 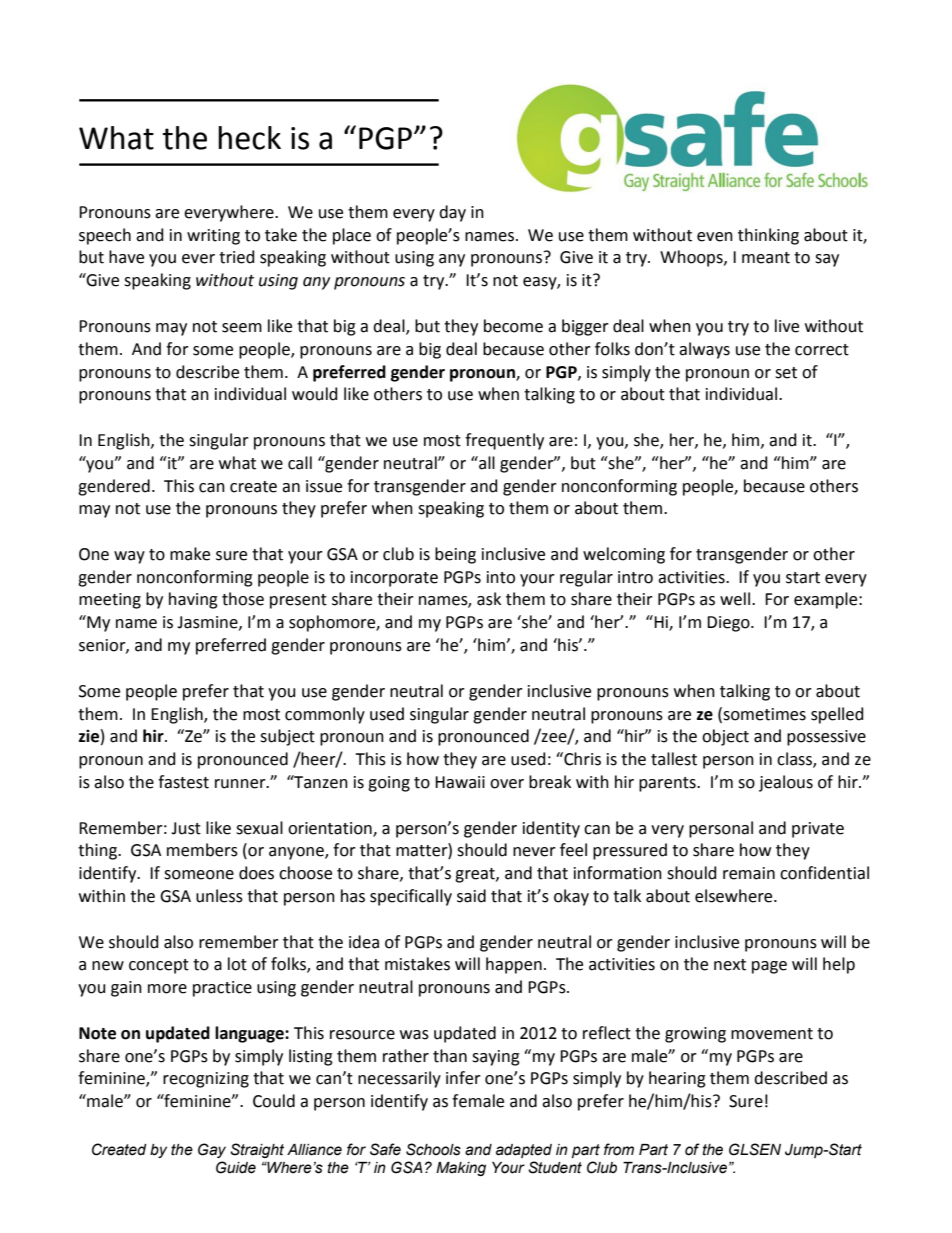 What do you see at coordinates (504, 441) in the screenshot?
I see `frequently` at bounding box center [504, 441].
